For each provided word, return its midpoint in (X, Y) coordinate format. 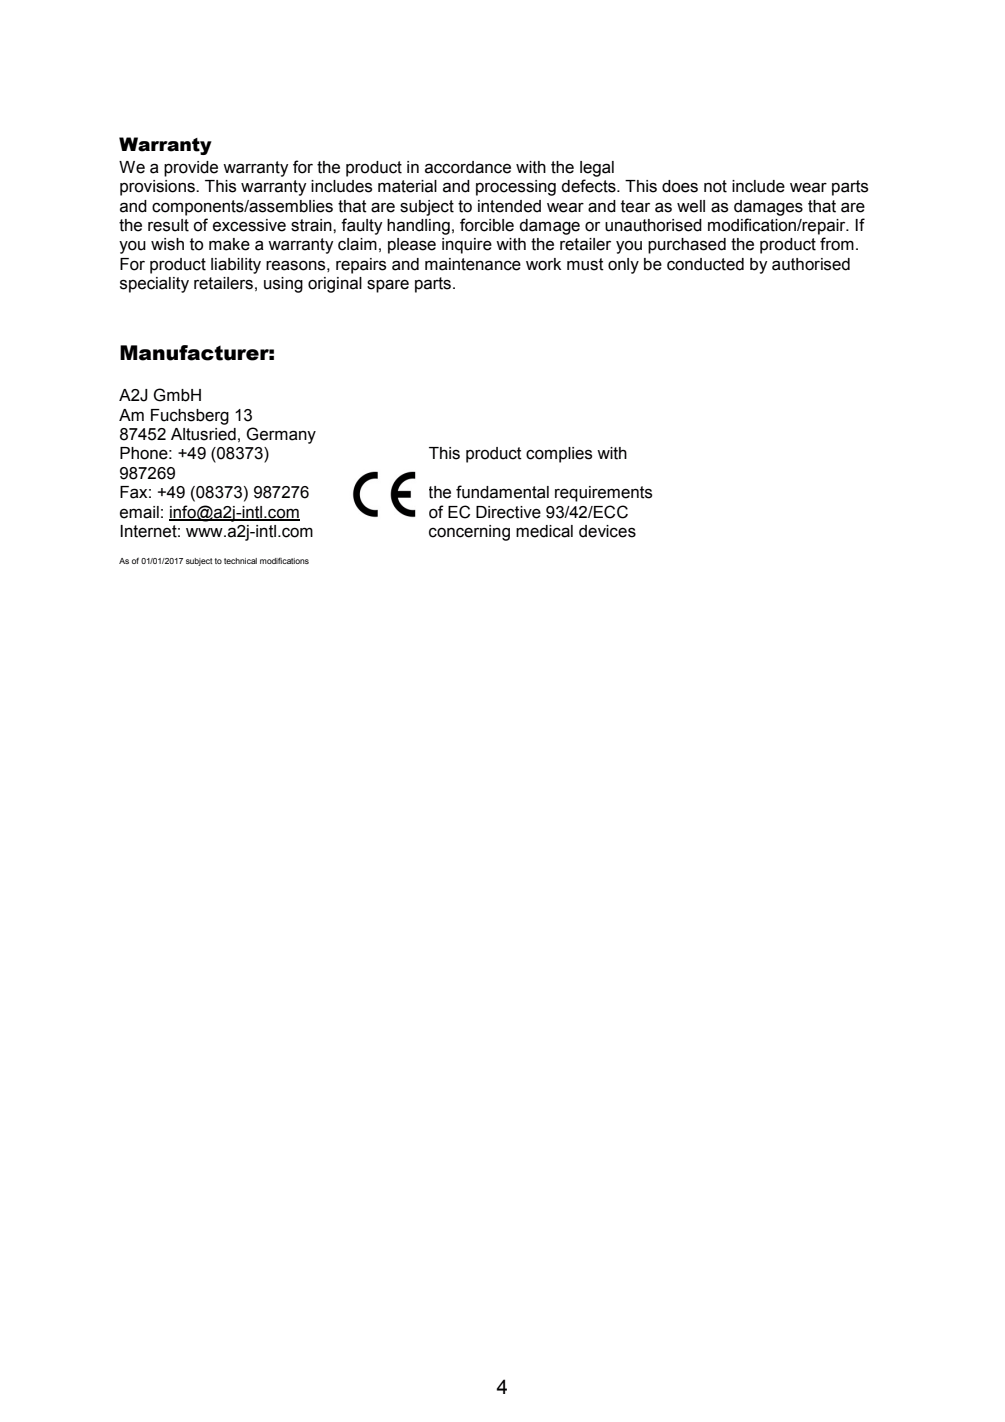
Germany (281, 435)
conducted (705, 264)
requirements (604, 494)
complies (559, 455)
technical (240, 561)
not (715, 186)
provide (191, 169)
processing (516, 188)
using (283, 285)
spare (388, 286)
